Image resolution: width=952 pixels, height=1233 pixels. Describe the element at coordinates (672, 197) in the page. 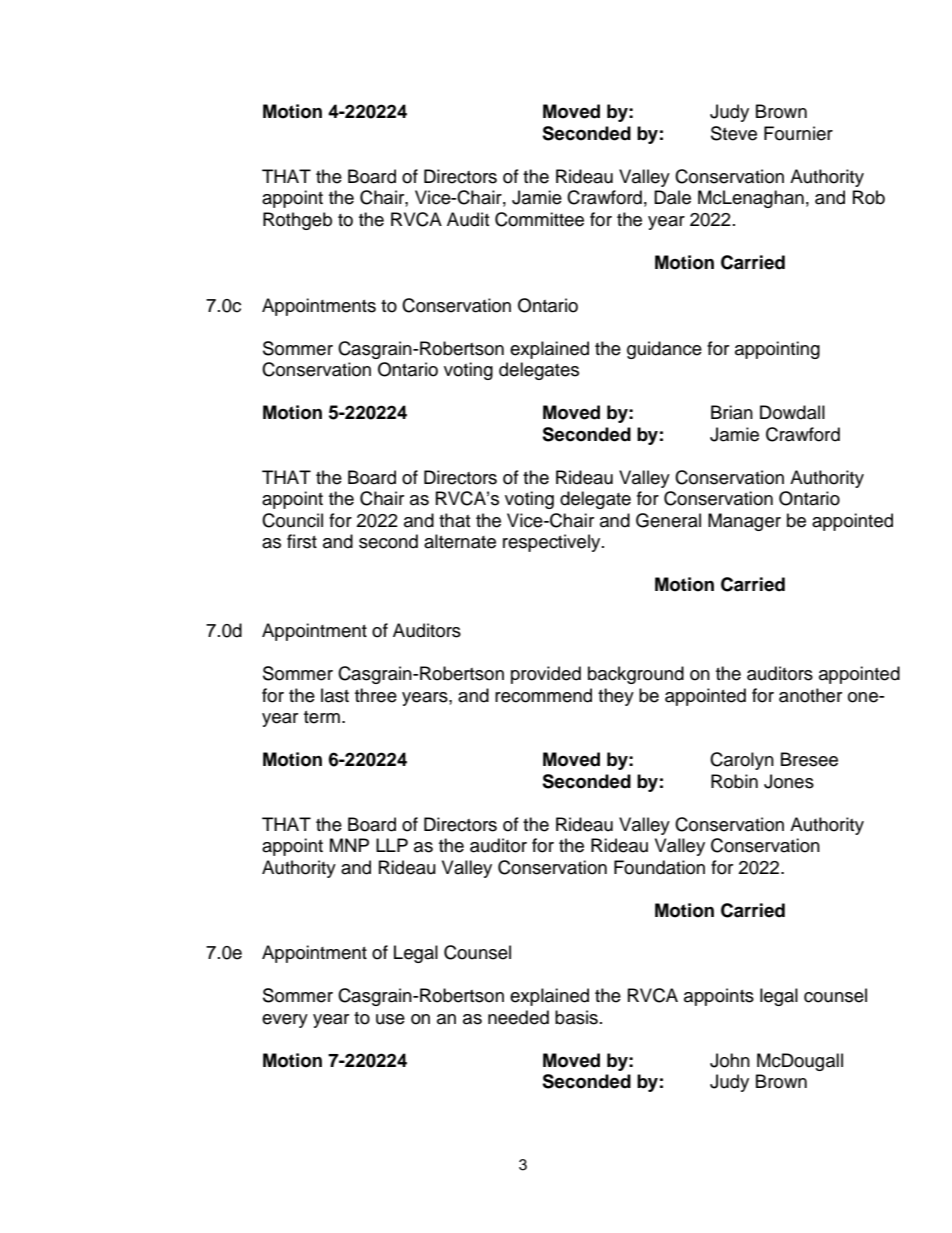

I see `Dale` at that location.
